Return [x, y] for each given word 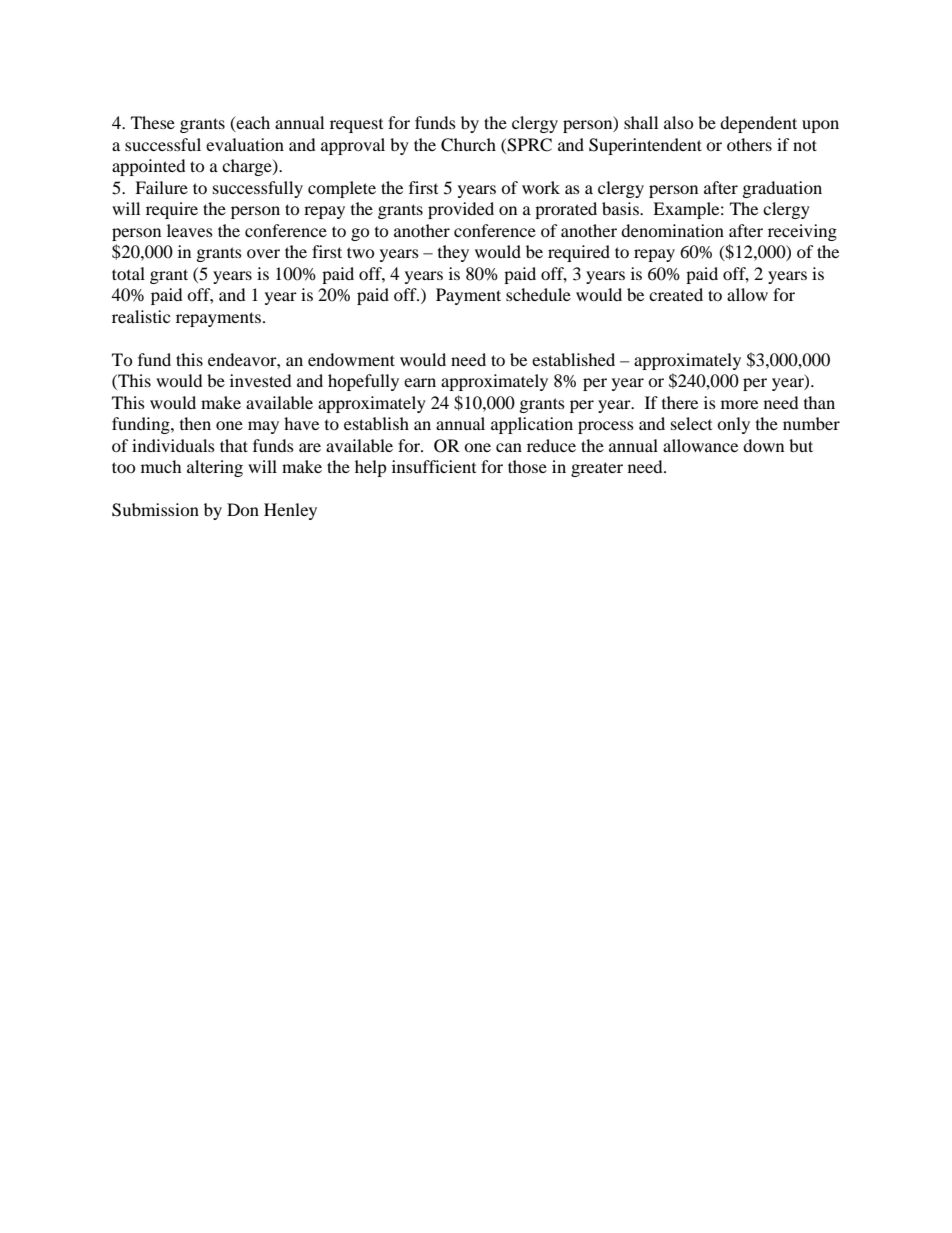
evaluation [245, 144]
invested [260, 380]
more [739, 404]
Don [243, 509]
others [749, 144]
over [263, 253]
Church [468, 145]
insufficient [434, 466]
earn [420, 382]
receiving [802, 232]
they [453, 253]
